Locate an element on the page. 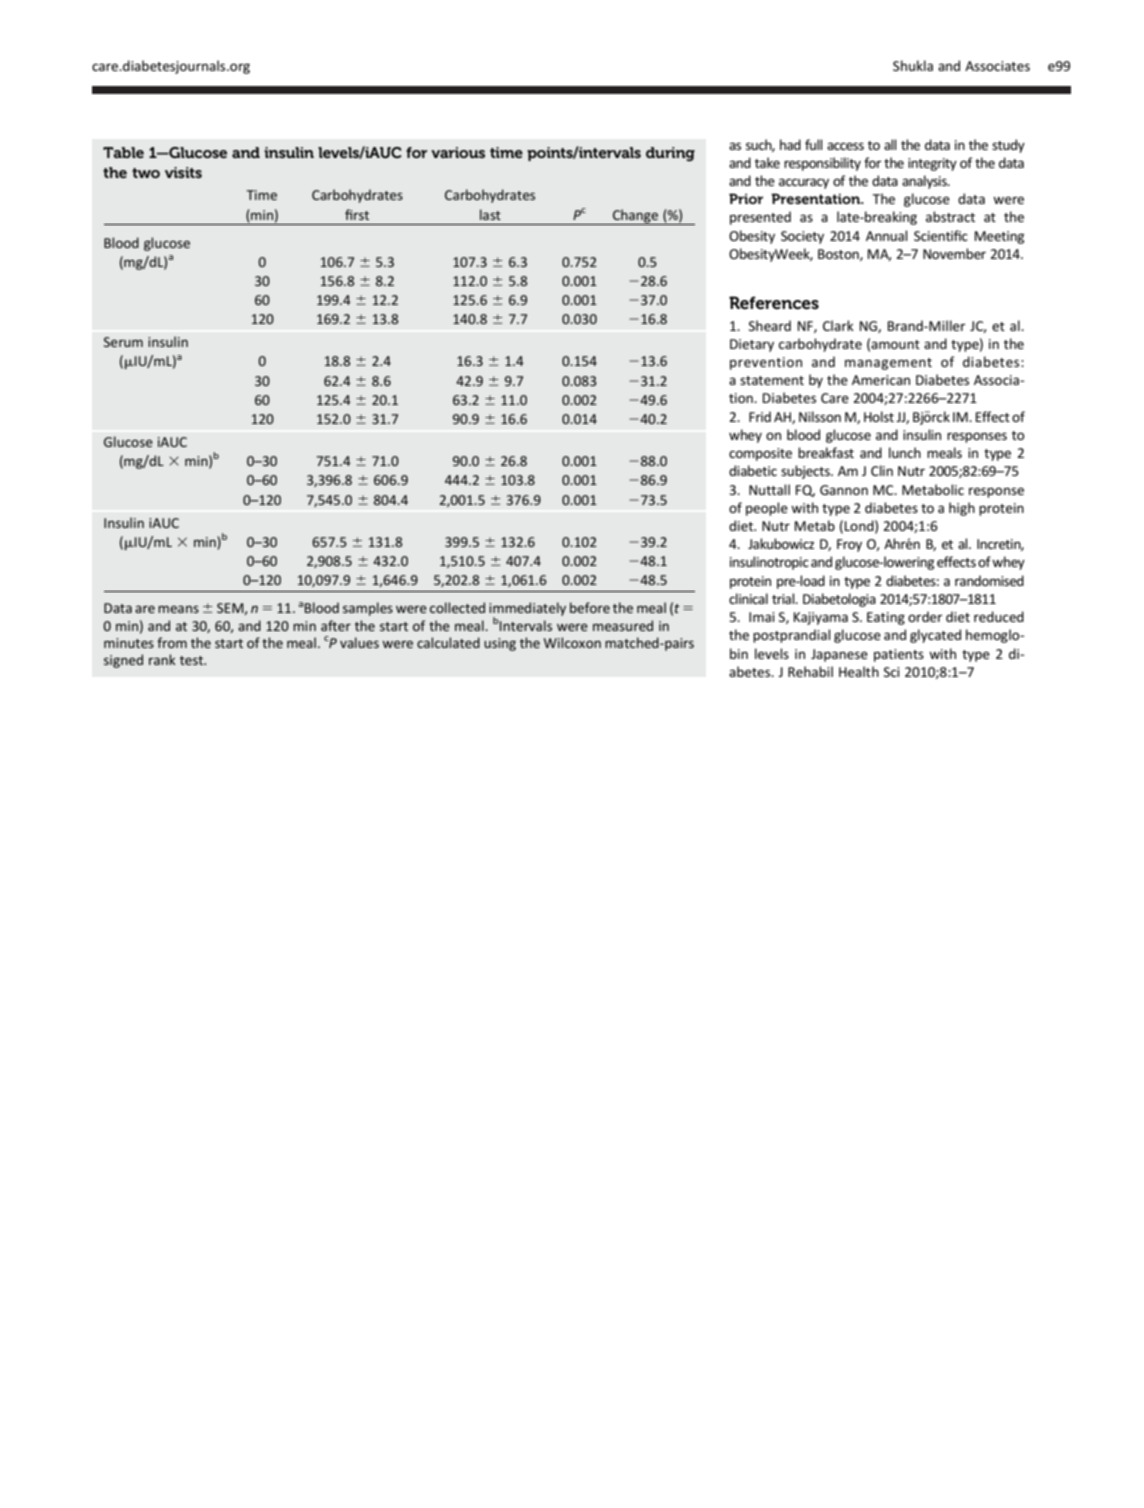 This image has height=1508, width=1144. management is located at coordinates (888, 364).
